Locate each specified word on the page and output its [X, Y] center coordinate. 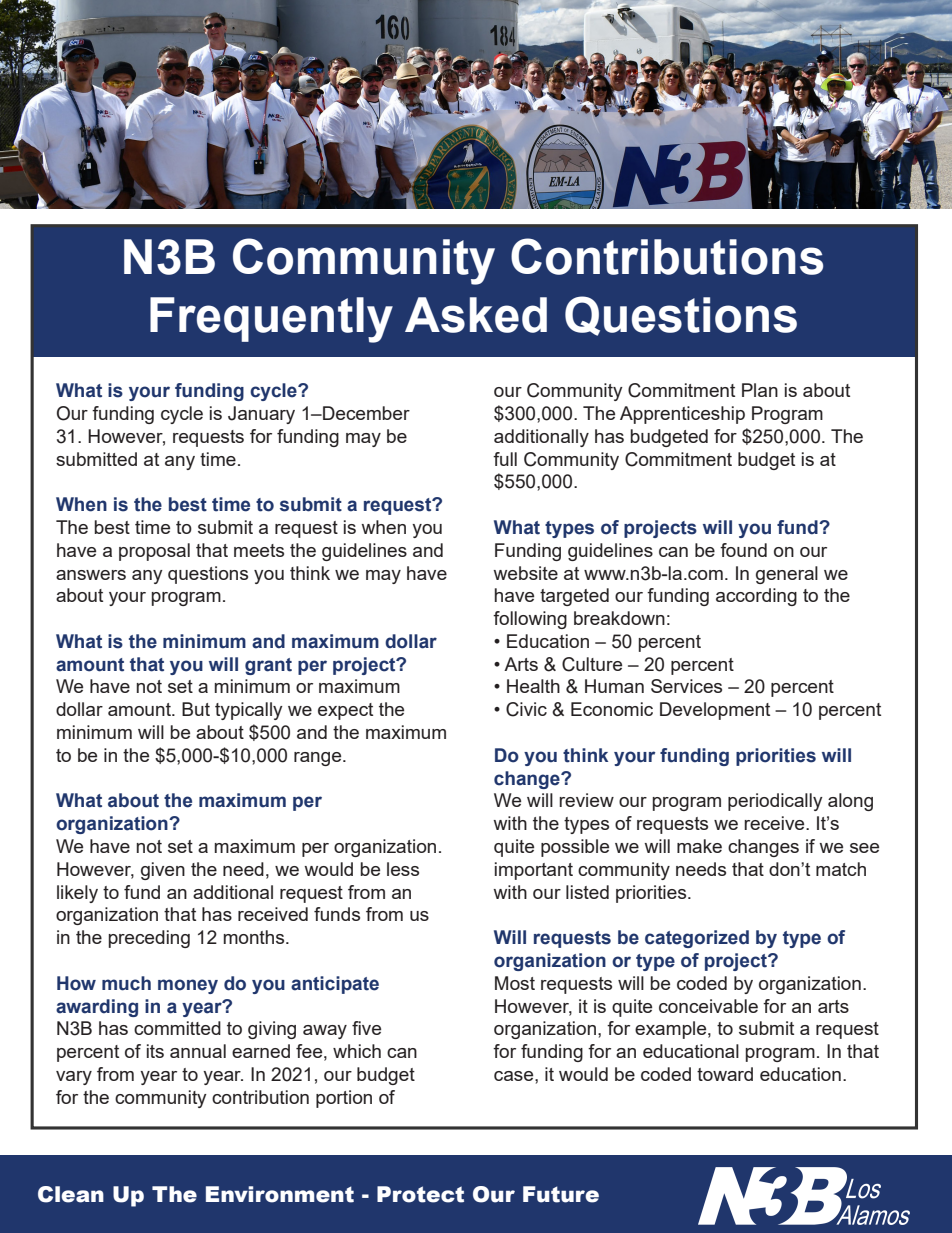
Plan [760, 390]
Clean [71, 1194]
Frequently [271, 320]
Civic [526, 709]
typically [249, 711]
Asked [476, 315]
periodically [775, 802]
